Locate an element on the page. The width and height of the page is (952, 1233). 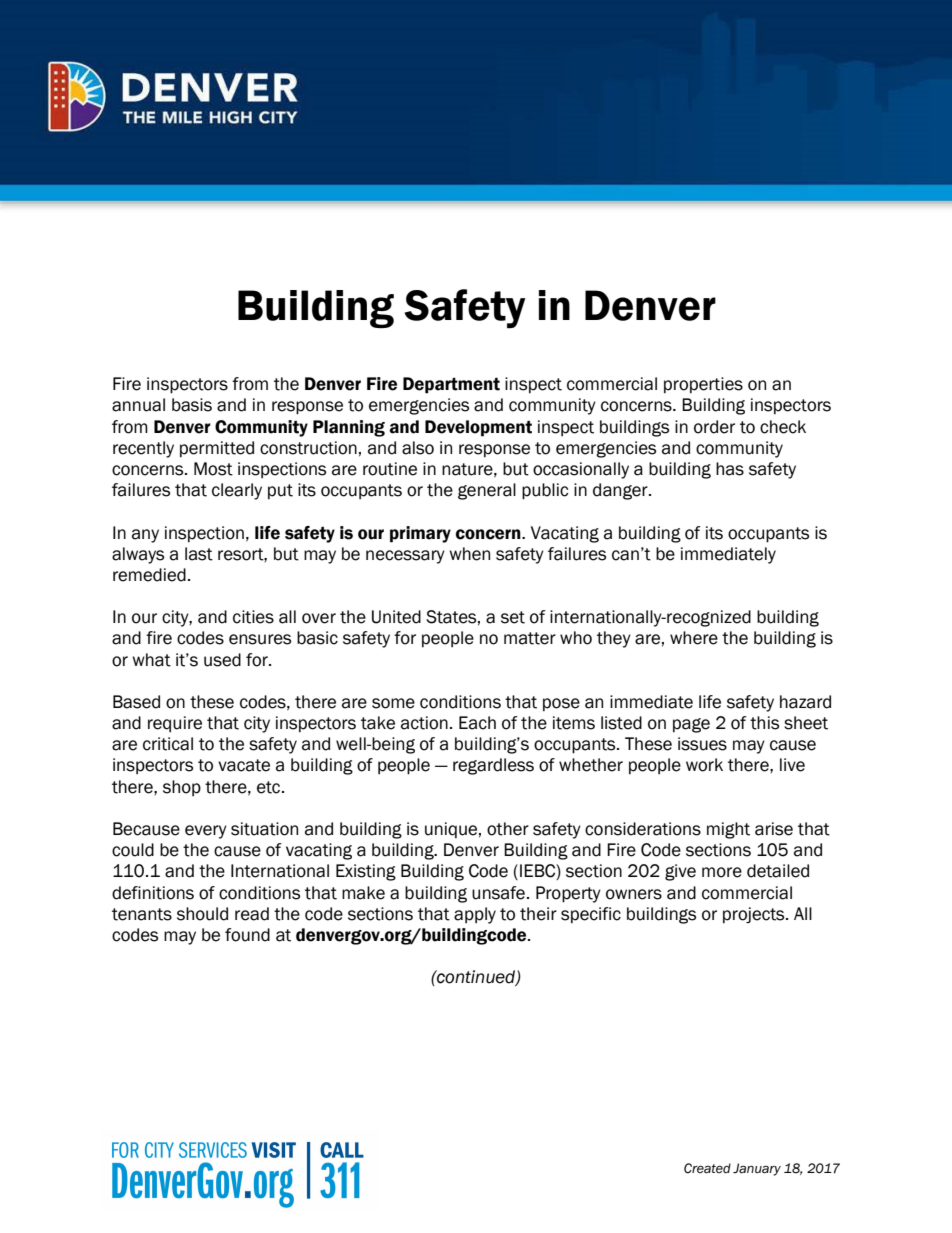
work is located at coordinates (704, 765).
